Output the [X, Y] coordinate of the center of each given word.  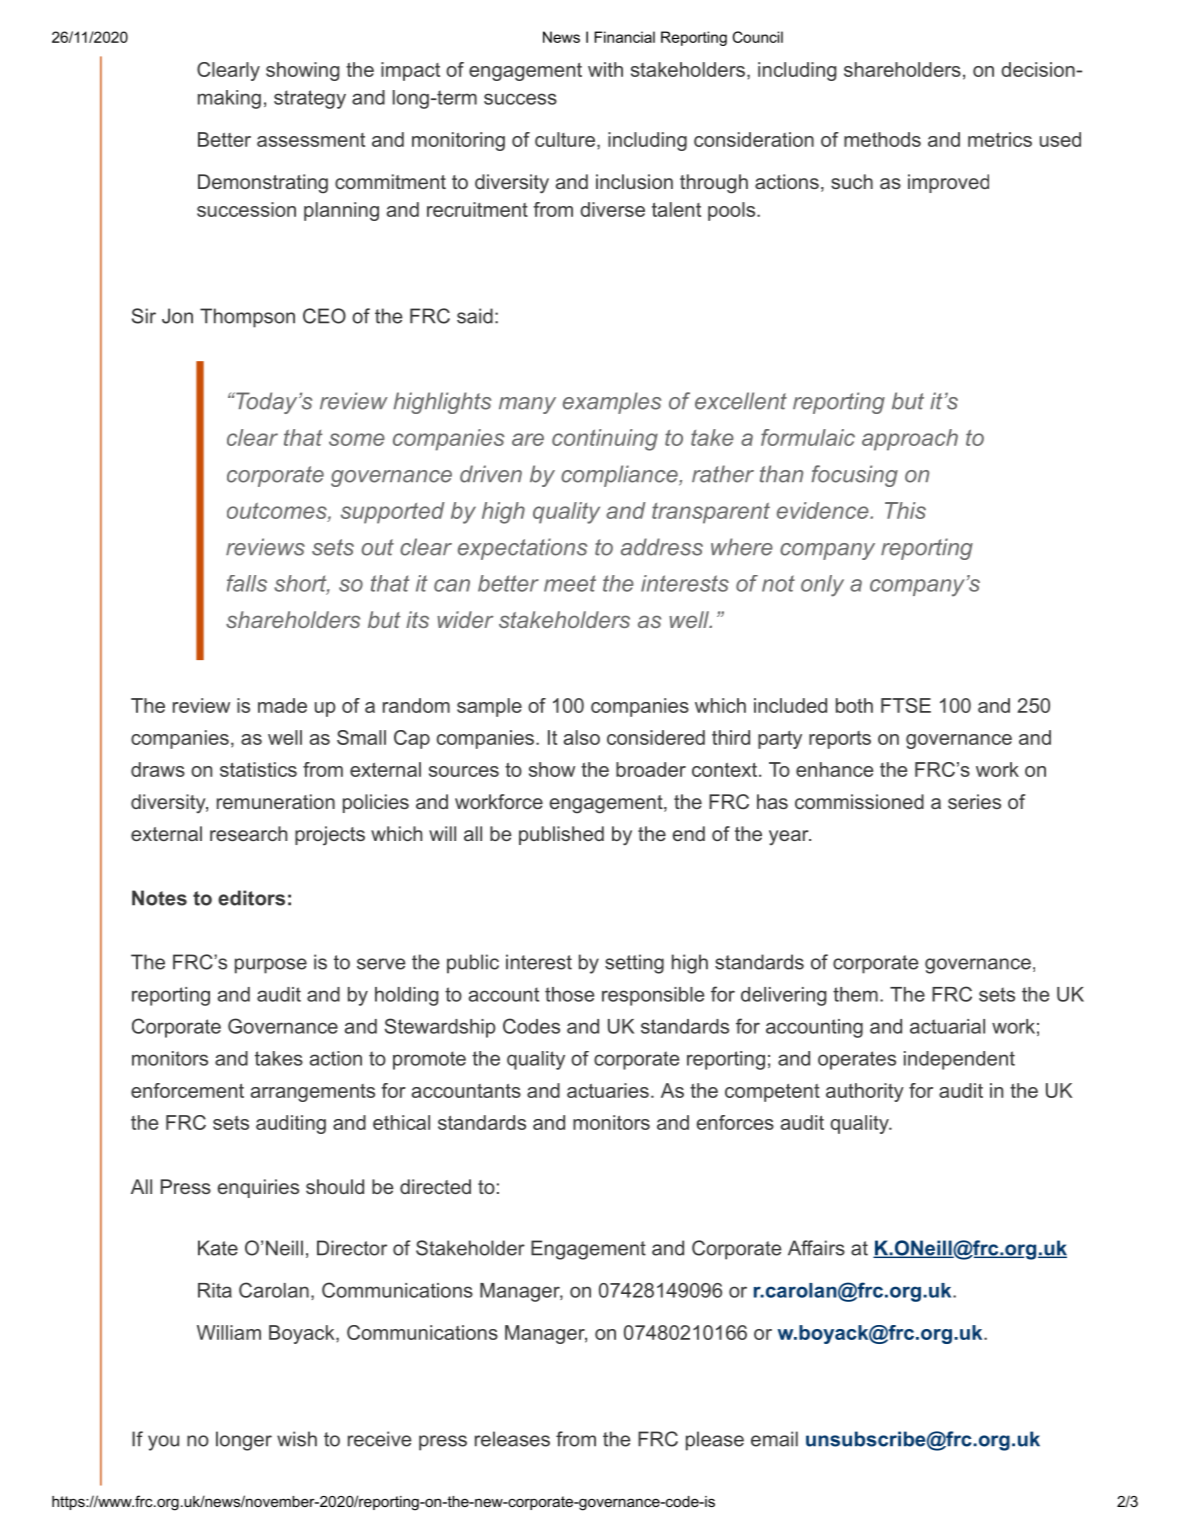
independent [959, 1060]
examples [612, 403]
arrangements [313, 1093]
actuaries [608, 1090]
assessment [311, 140]
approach [910, 440]
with [605, 69]
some [357, 439]
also [582, 737]
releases [512, 1439]
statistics [258, 769]
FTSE [906, 705]
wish [297, 1439]
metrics [1000, 139]
